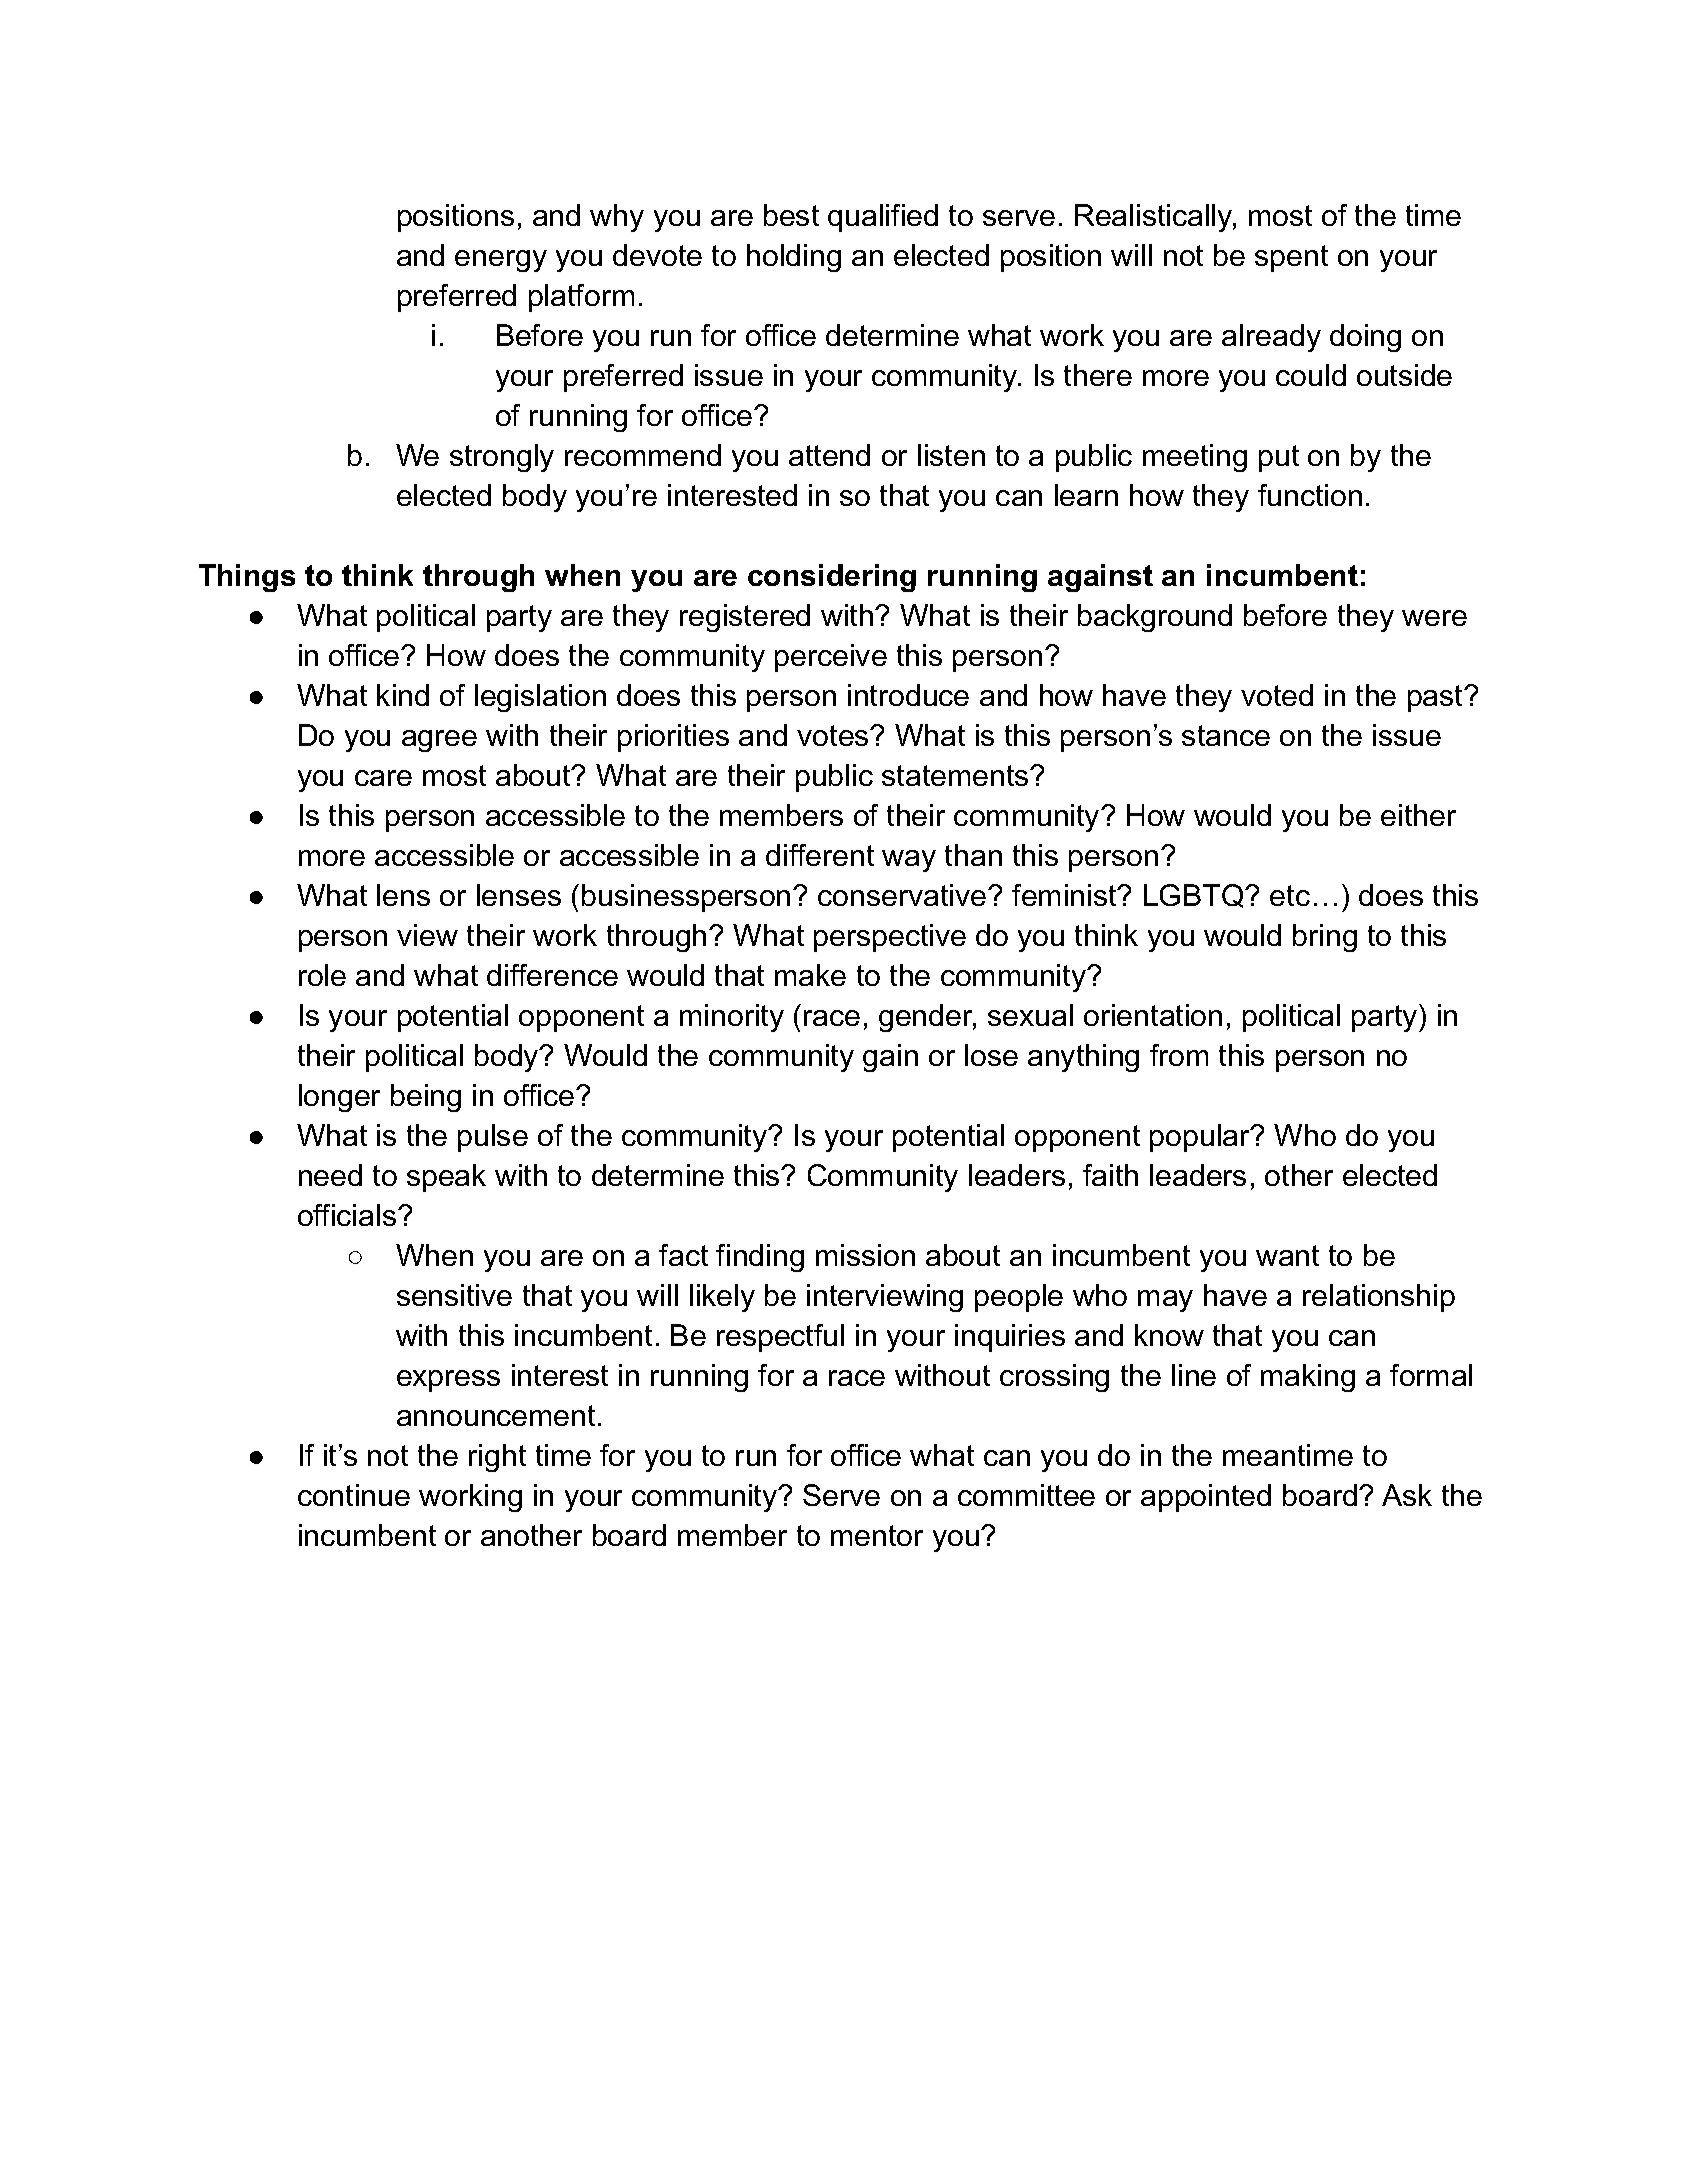 The image size is (1683, 2178). Describe the element at coordinates (877, 1535) in the screenshot. I see `mentor` at that location.
